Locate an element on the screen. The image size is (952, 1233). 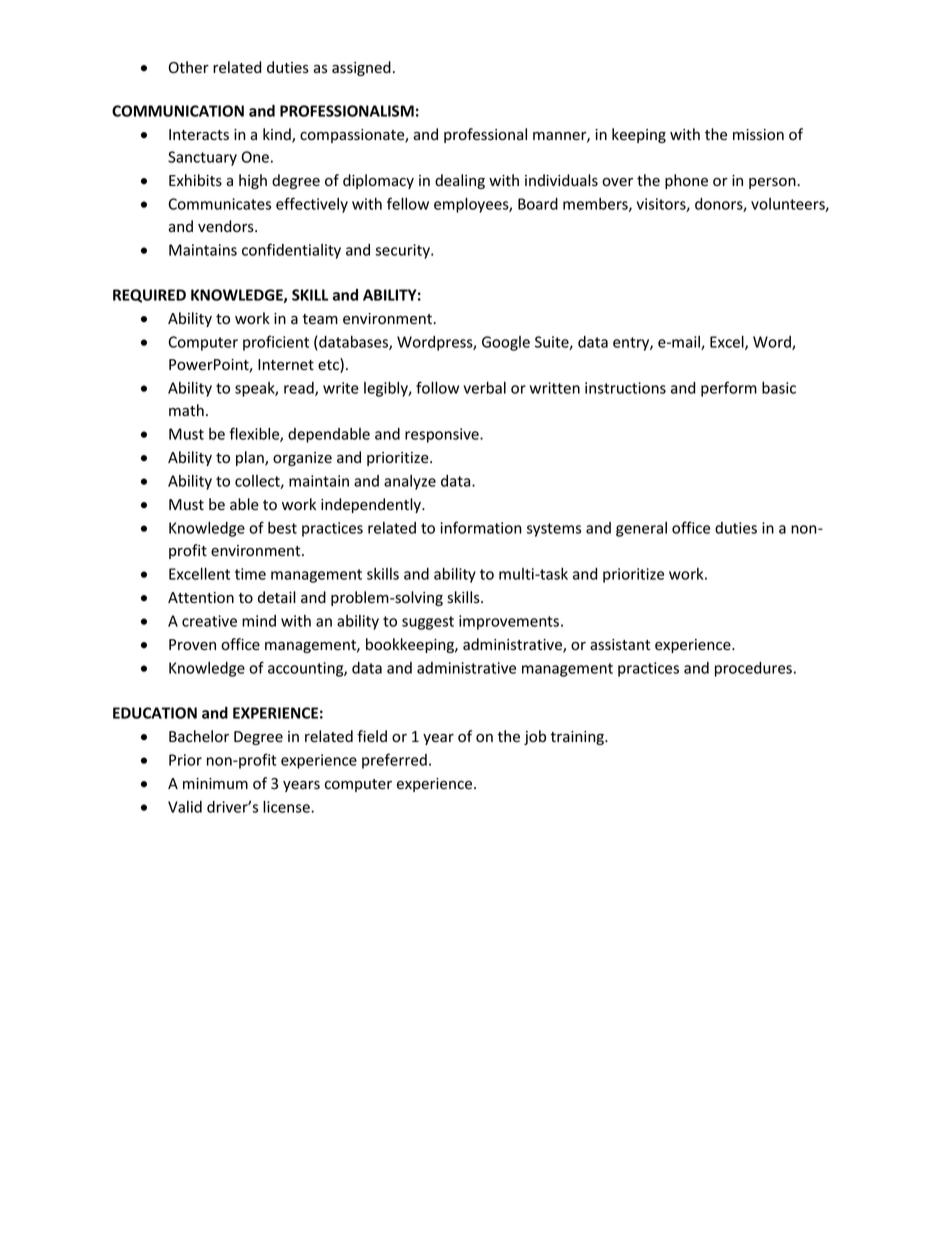
responsive is located at coordinates (443, 435).
